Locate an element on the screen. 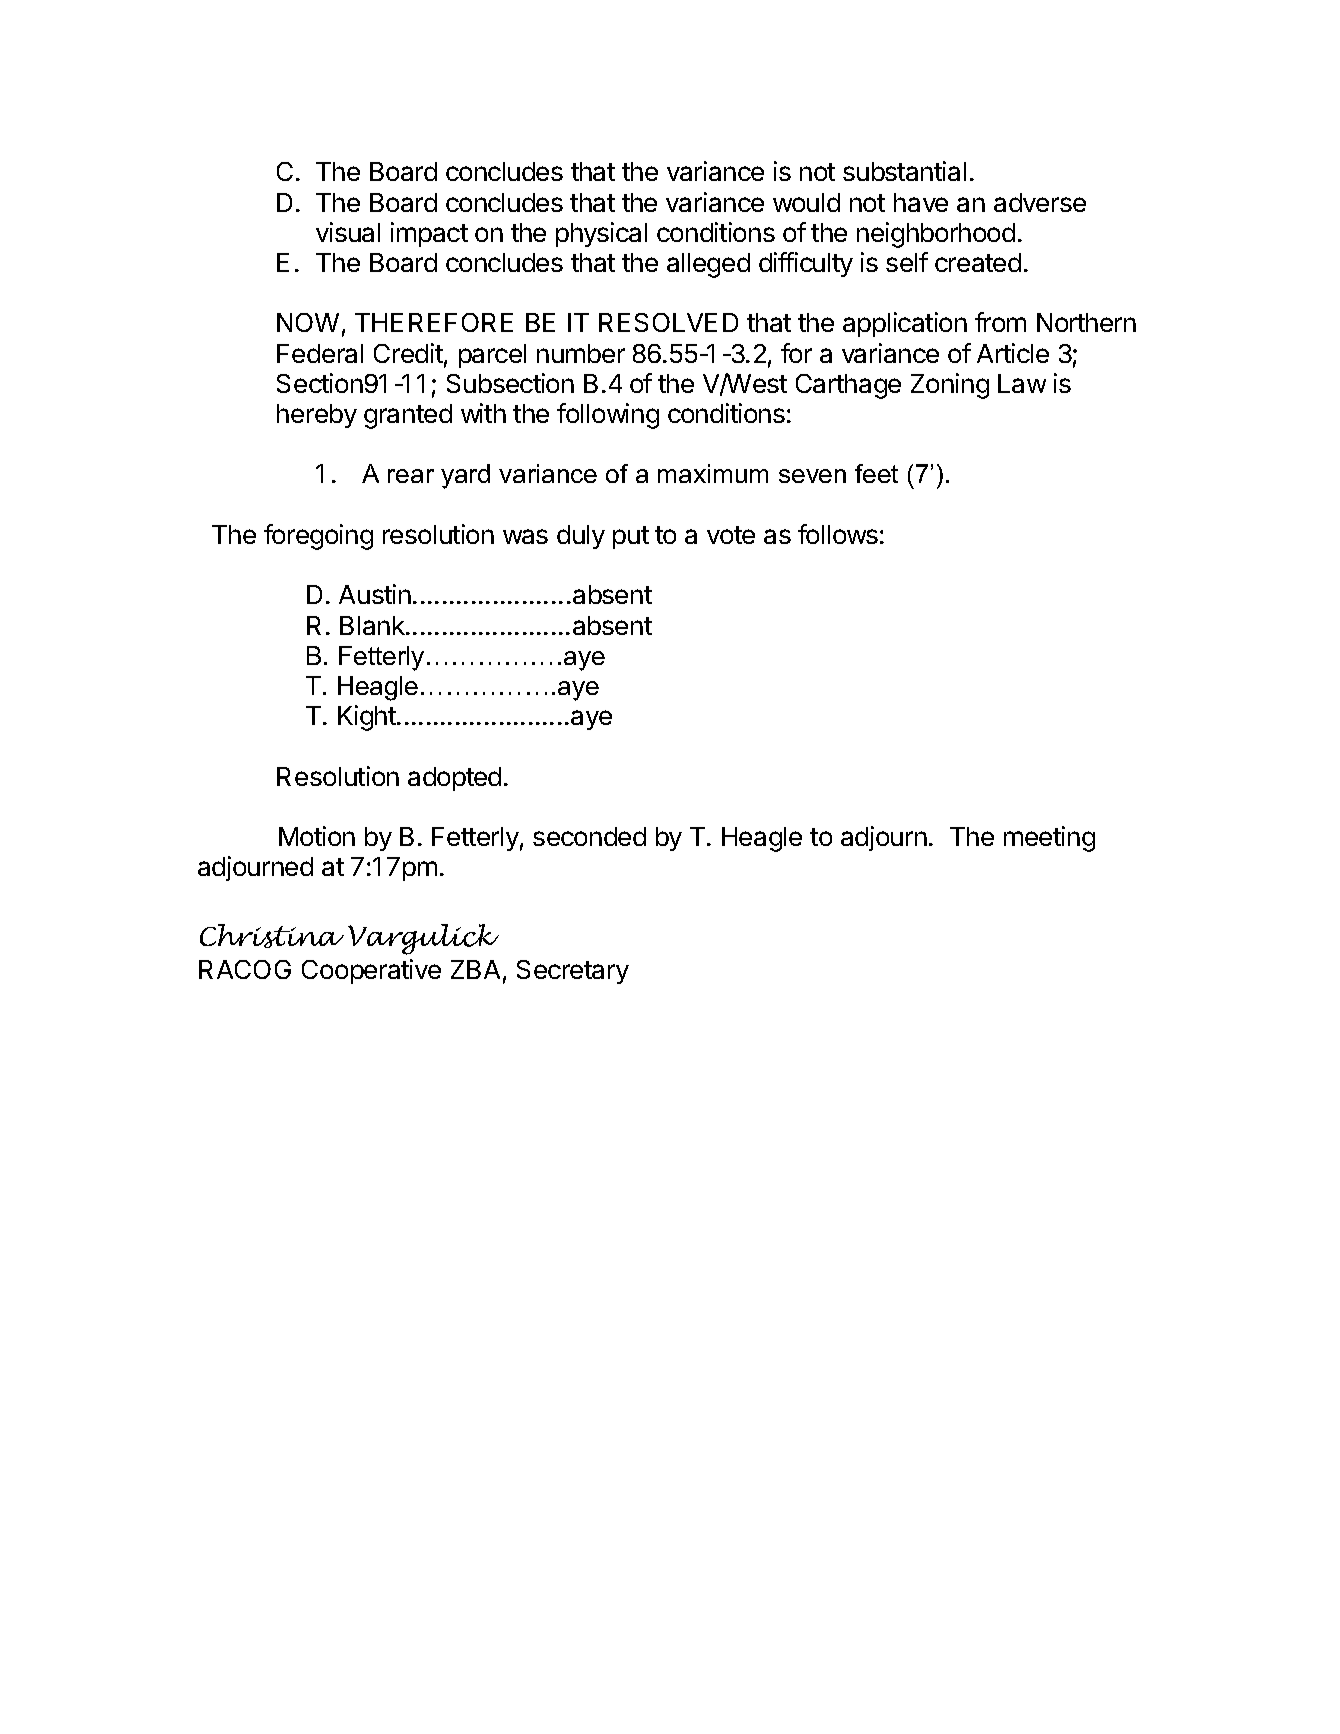 This screenshot has height=1734, width=1340. impact is located at coordinates (429, 234).
